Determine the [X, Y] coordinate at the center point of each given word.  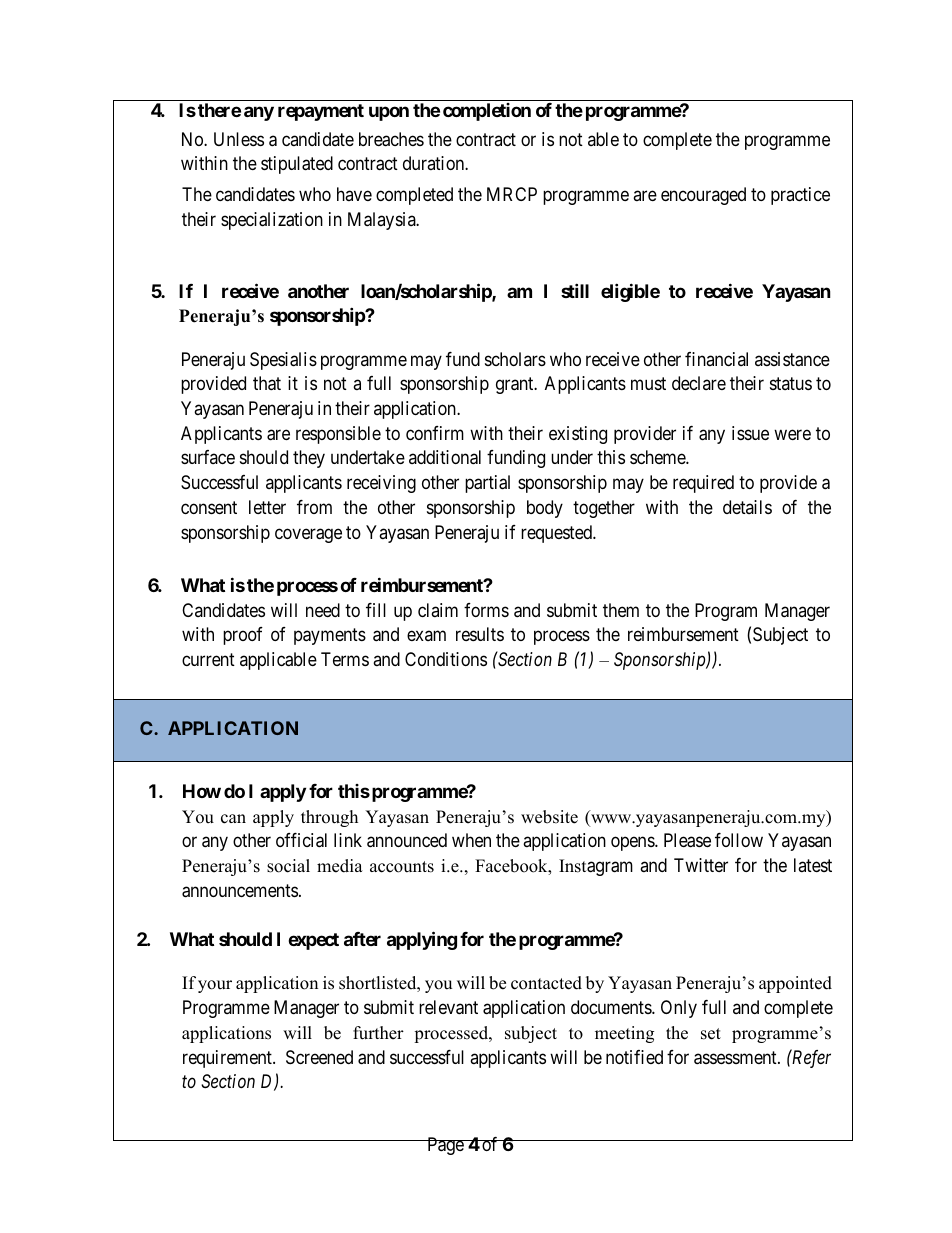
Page [445, 1146]
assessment [736, 1058]
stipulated [297, 165]
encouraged [703, 196]
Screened [319, 1057]
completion [487, 112]
